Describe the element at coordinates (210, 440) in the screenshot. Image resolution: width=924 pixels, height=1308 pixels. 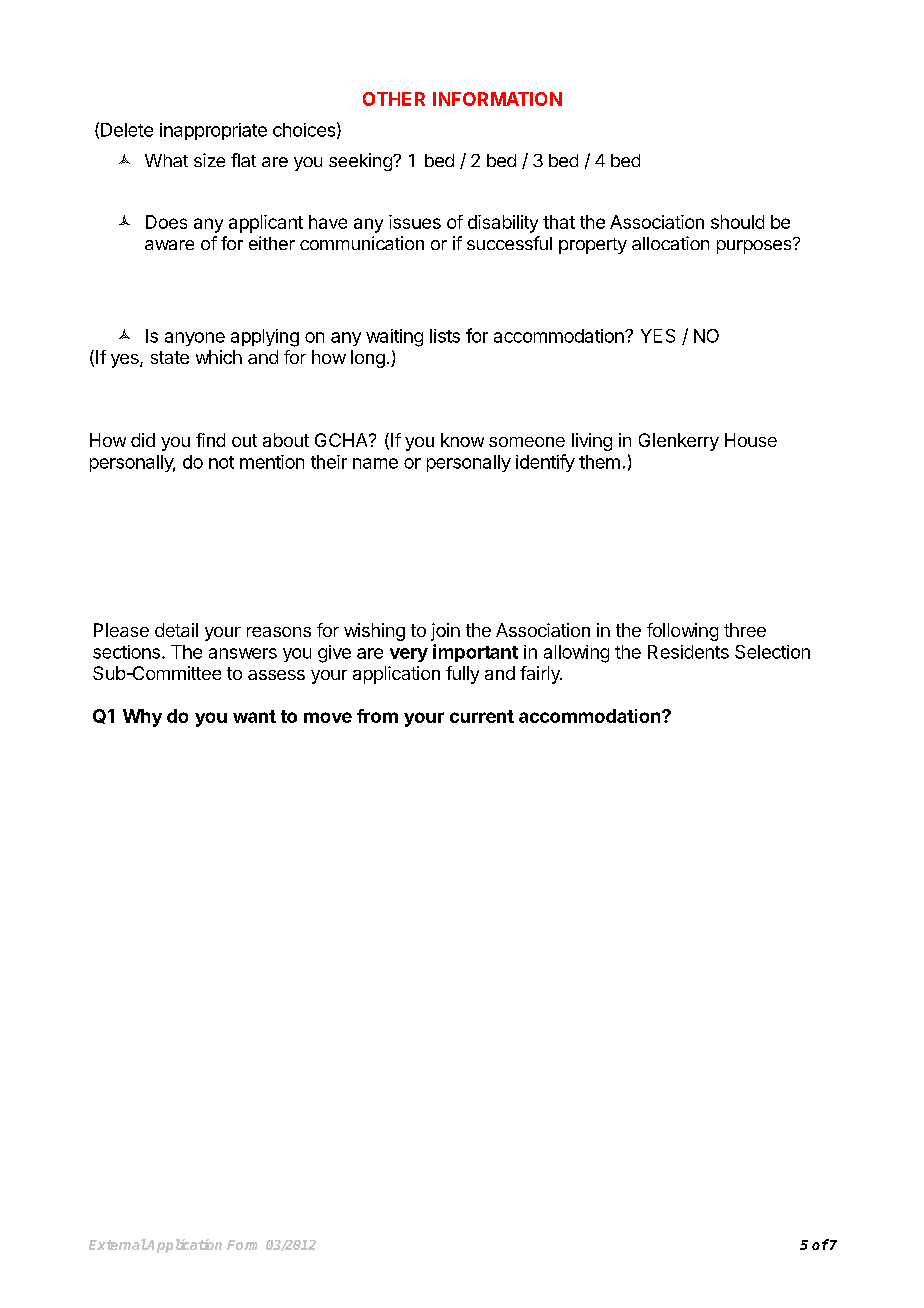
I see `find` at that location.
